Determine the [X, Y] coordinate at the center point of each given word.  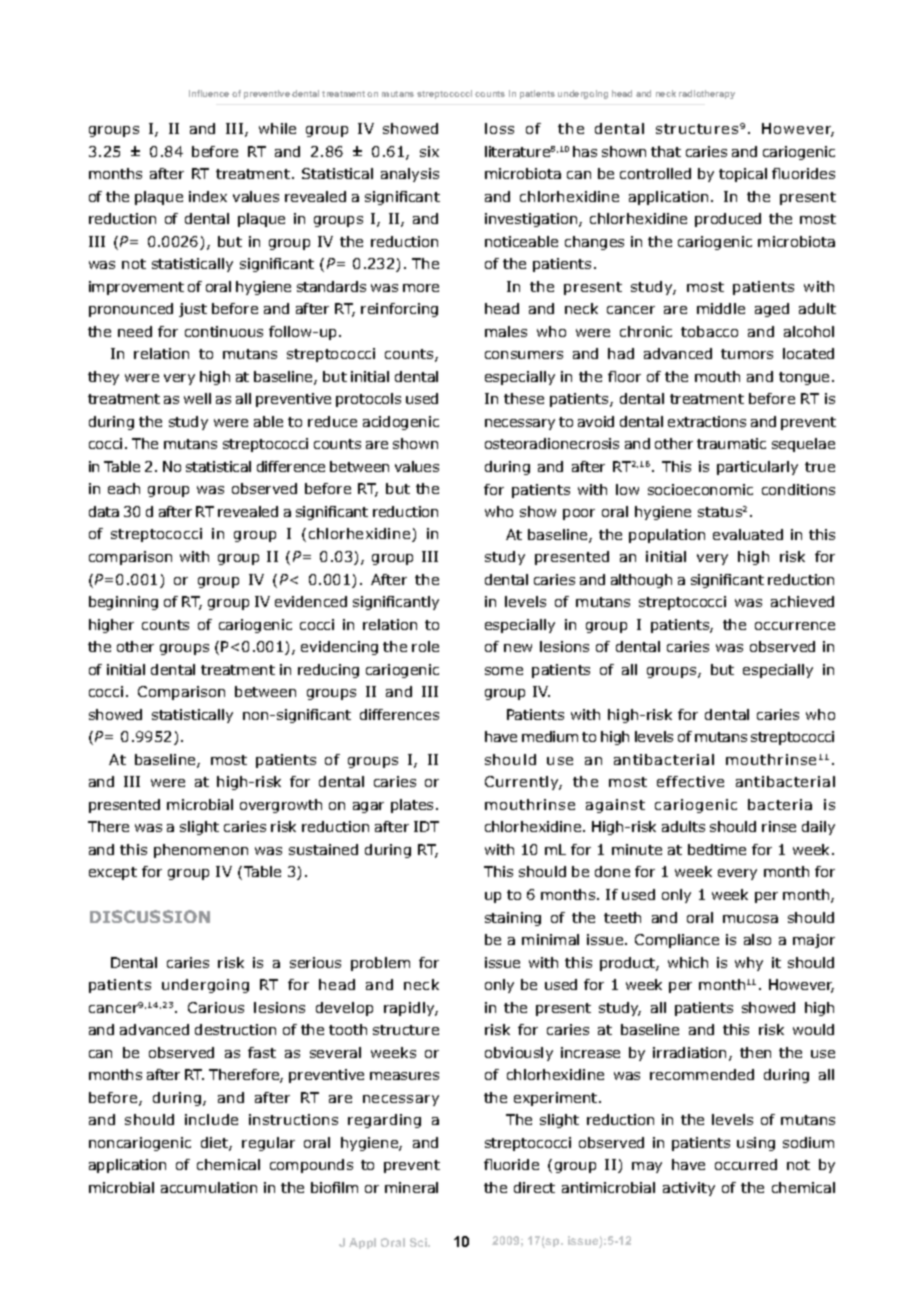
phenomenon [201, 851]
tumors [747, 354]
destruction [235, 1029]
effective [690, 781]
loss [499, 128]
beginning [123, 603]
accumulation [209, 1187]
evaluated [748, 534]
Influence [209, 93]
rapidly [411, 1009]
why [749, 964]
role [425, 646]
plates [412, 806]
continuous [224, 331]
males [506, 331]
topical [743, 175]
